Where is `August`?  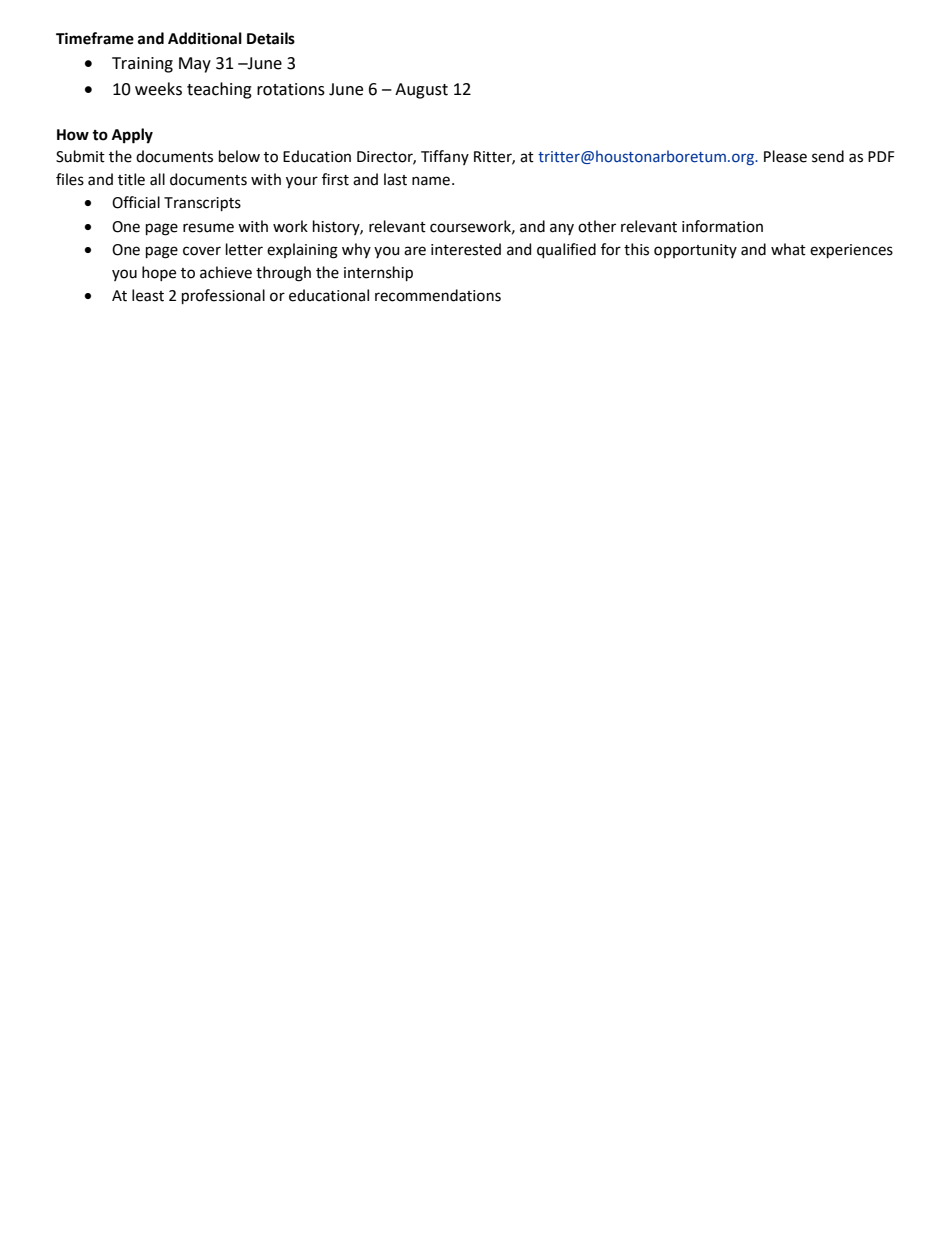 August is located at coordinates (421, 91).
